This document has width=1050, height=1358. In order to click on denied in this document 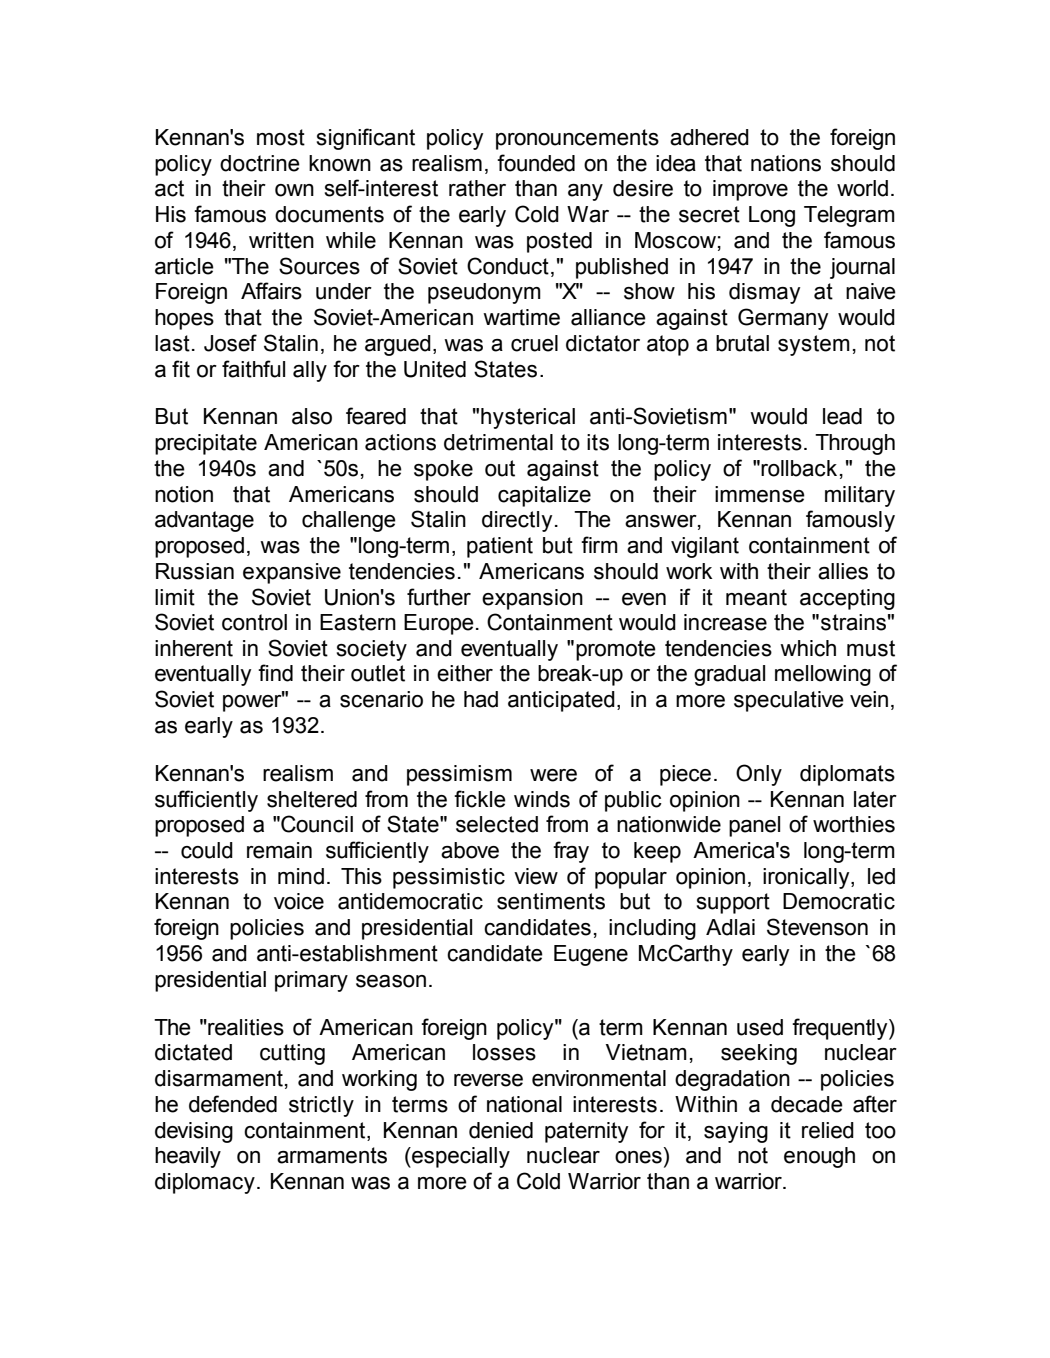, I will do `click(501, 1130)`.
